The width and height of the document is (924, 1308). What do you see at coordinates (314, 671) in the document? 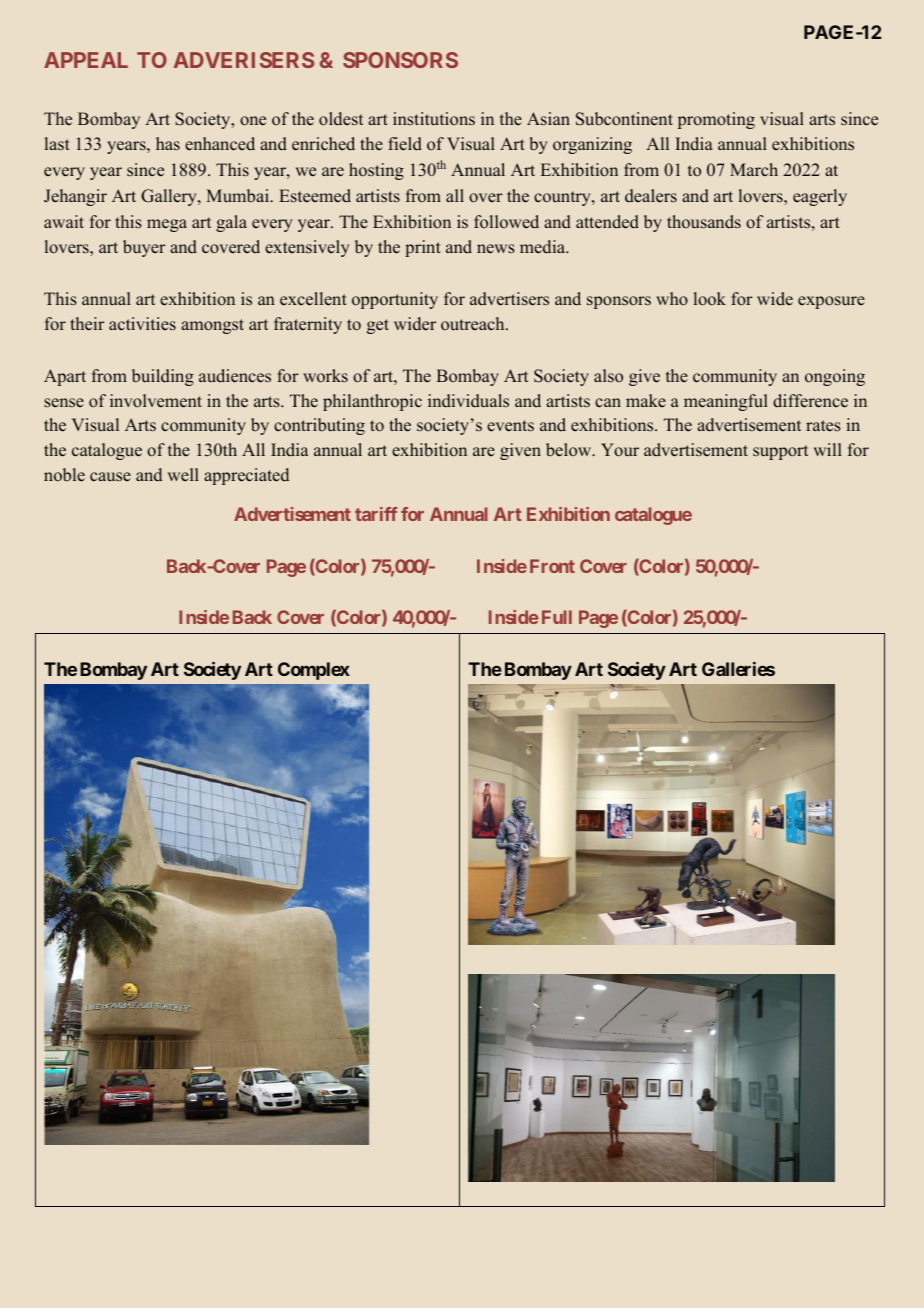
I see `Complex` at bounding box center [314, 671].
